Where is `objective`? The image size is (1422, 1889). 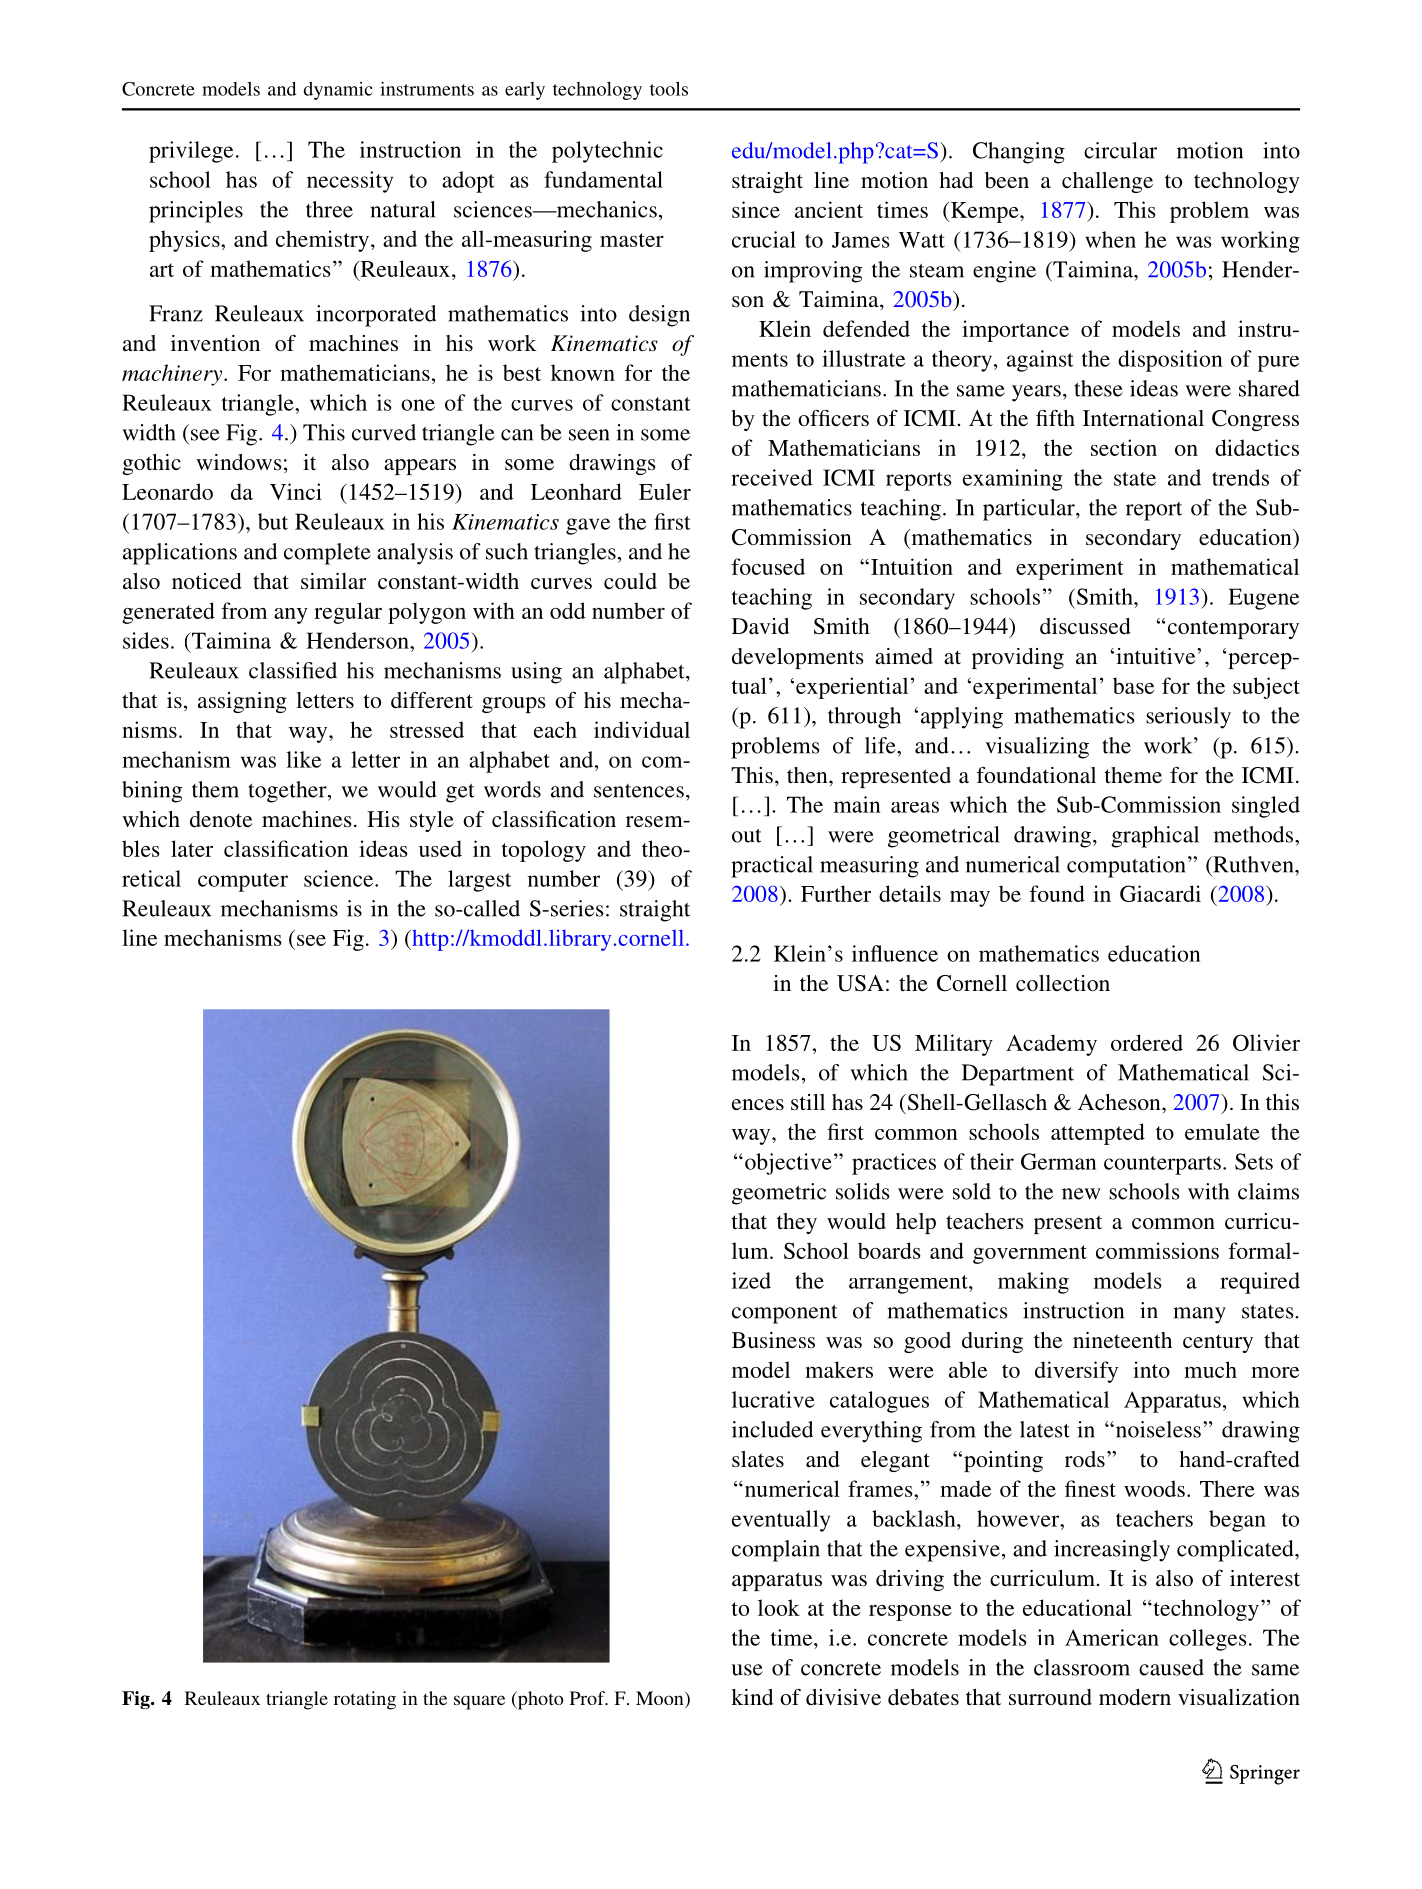
objective is located at coordinates (788, 1164).
